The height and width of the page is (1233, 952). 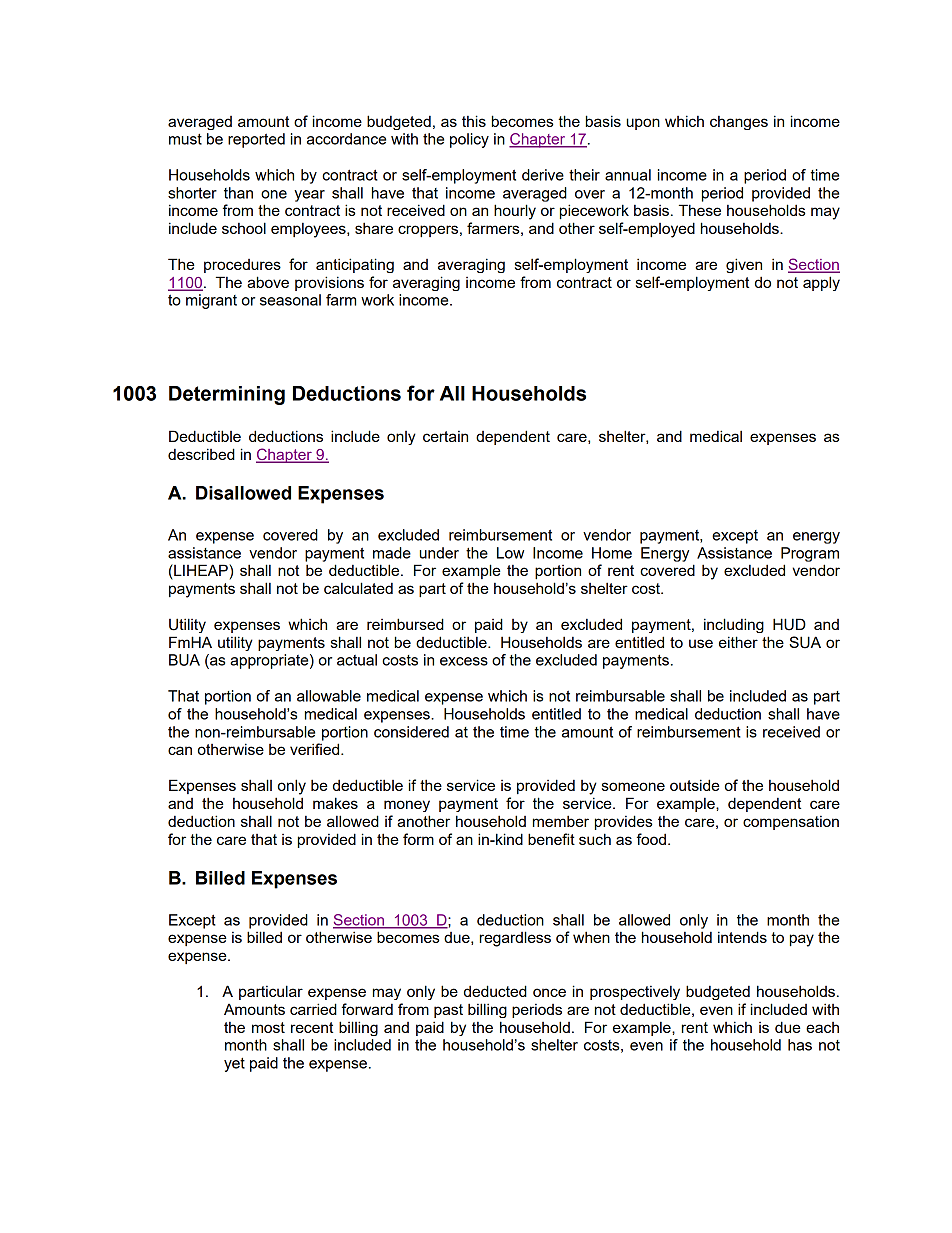 What do you see at coordinates (268, 1027) in the page?
I see `most` at bounding box center [268, 1027].
